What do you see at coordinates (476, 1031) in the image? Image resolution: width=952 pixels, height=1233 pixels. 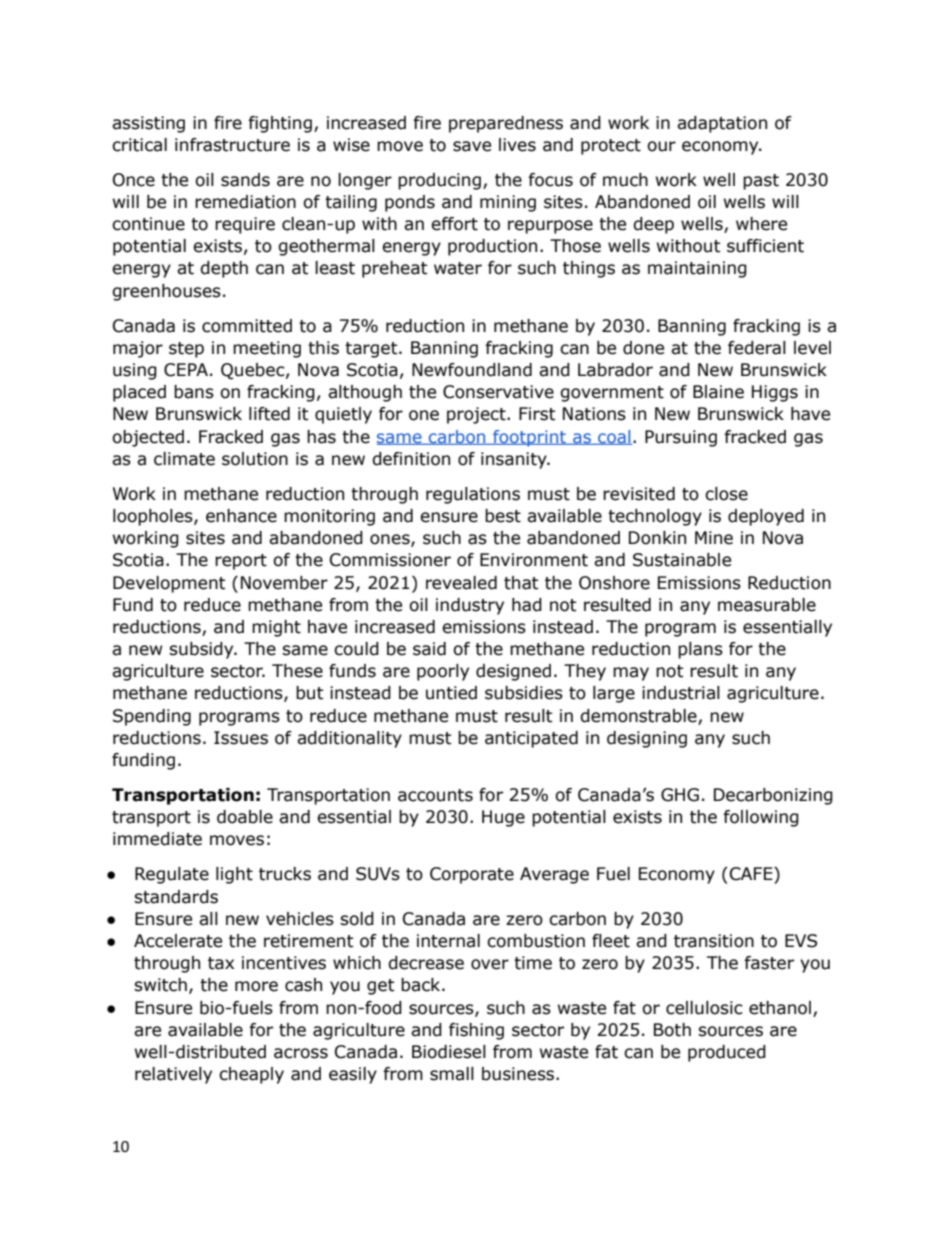 I see `fishing` at bounding box center [476, 1031].
